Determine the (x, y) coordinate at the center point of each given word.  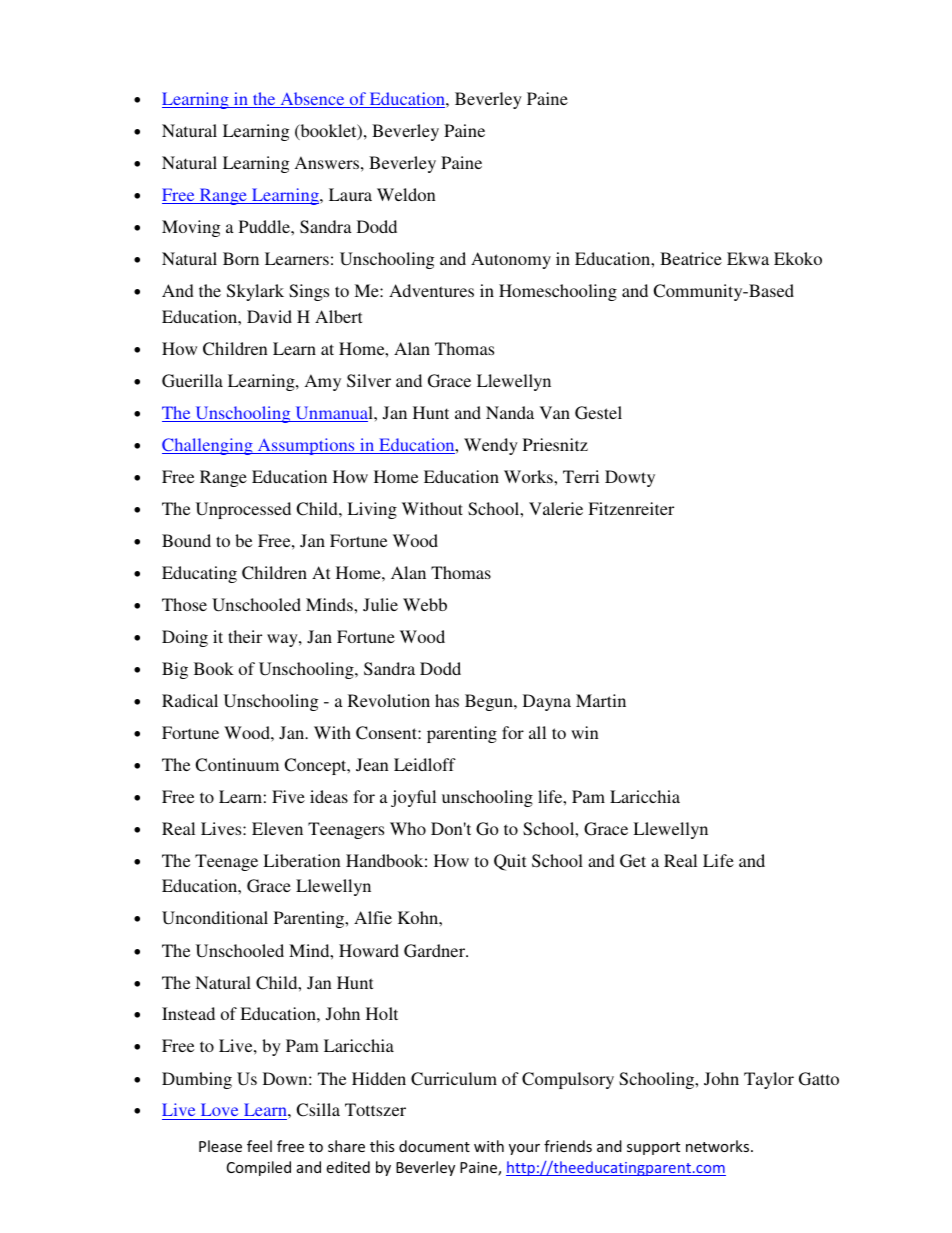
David (269, 316)
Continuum (237, 765)
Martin (601, 700)
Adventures (431, 290)
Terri (581, 476)
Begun (490, 702)
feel (259, 1146)
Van (555, 412)
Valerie (556, 508)
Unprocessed (243, 510)
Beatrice (691, 258)
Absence (312, 100)
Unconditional (215, 918)
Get (633, 861)
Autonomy (511, 260)
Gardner (436, 951)
